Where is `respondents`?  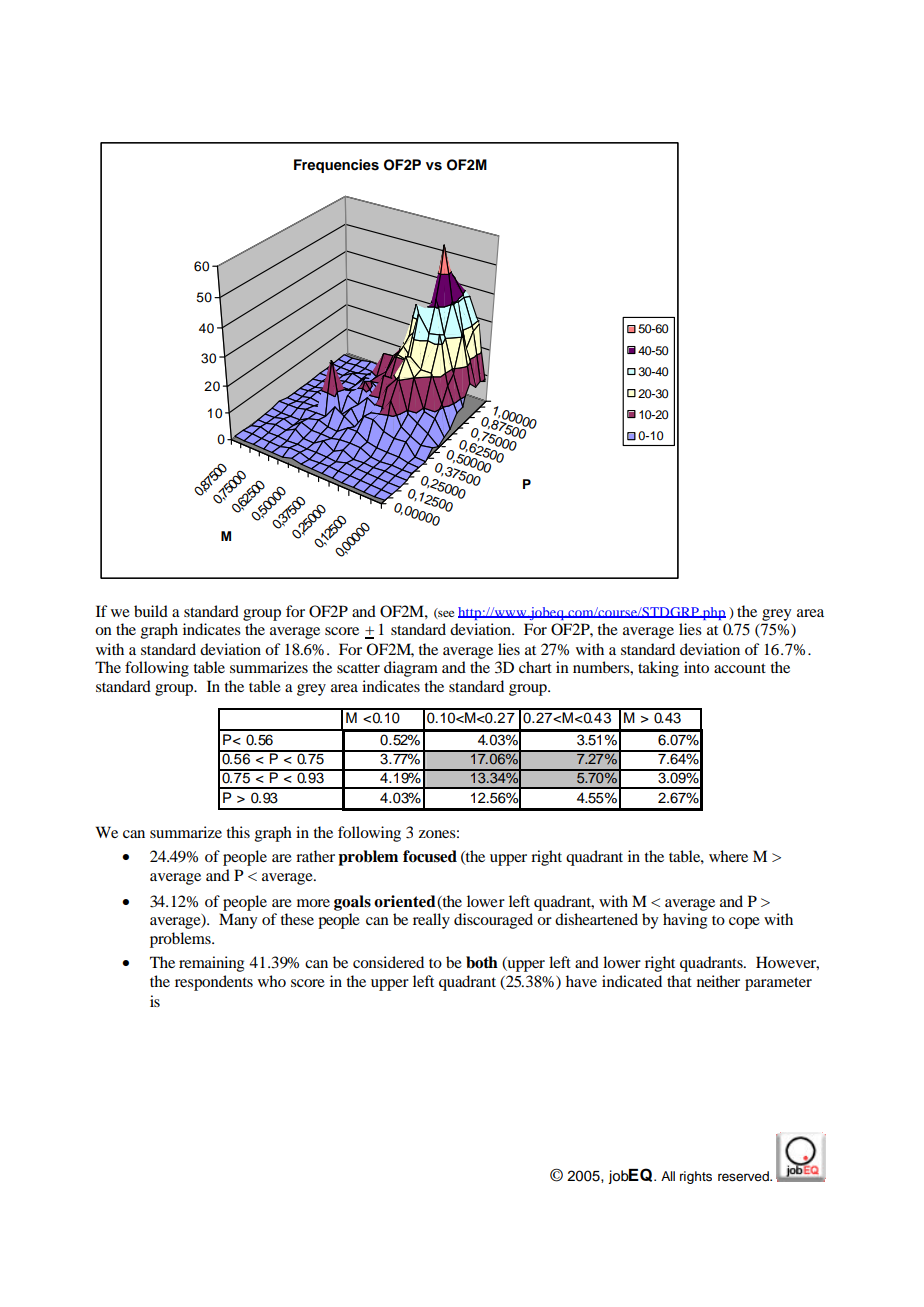
respondents is located at coordinates (214, 983).
